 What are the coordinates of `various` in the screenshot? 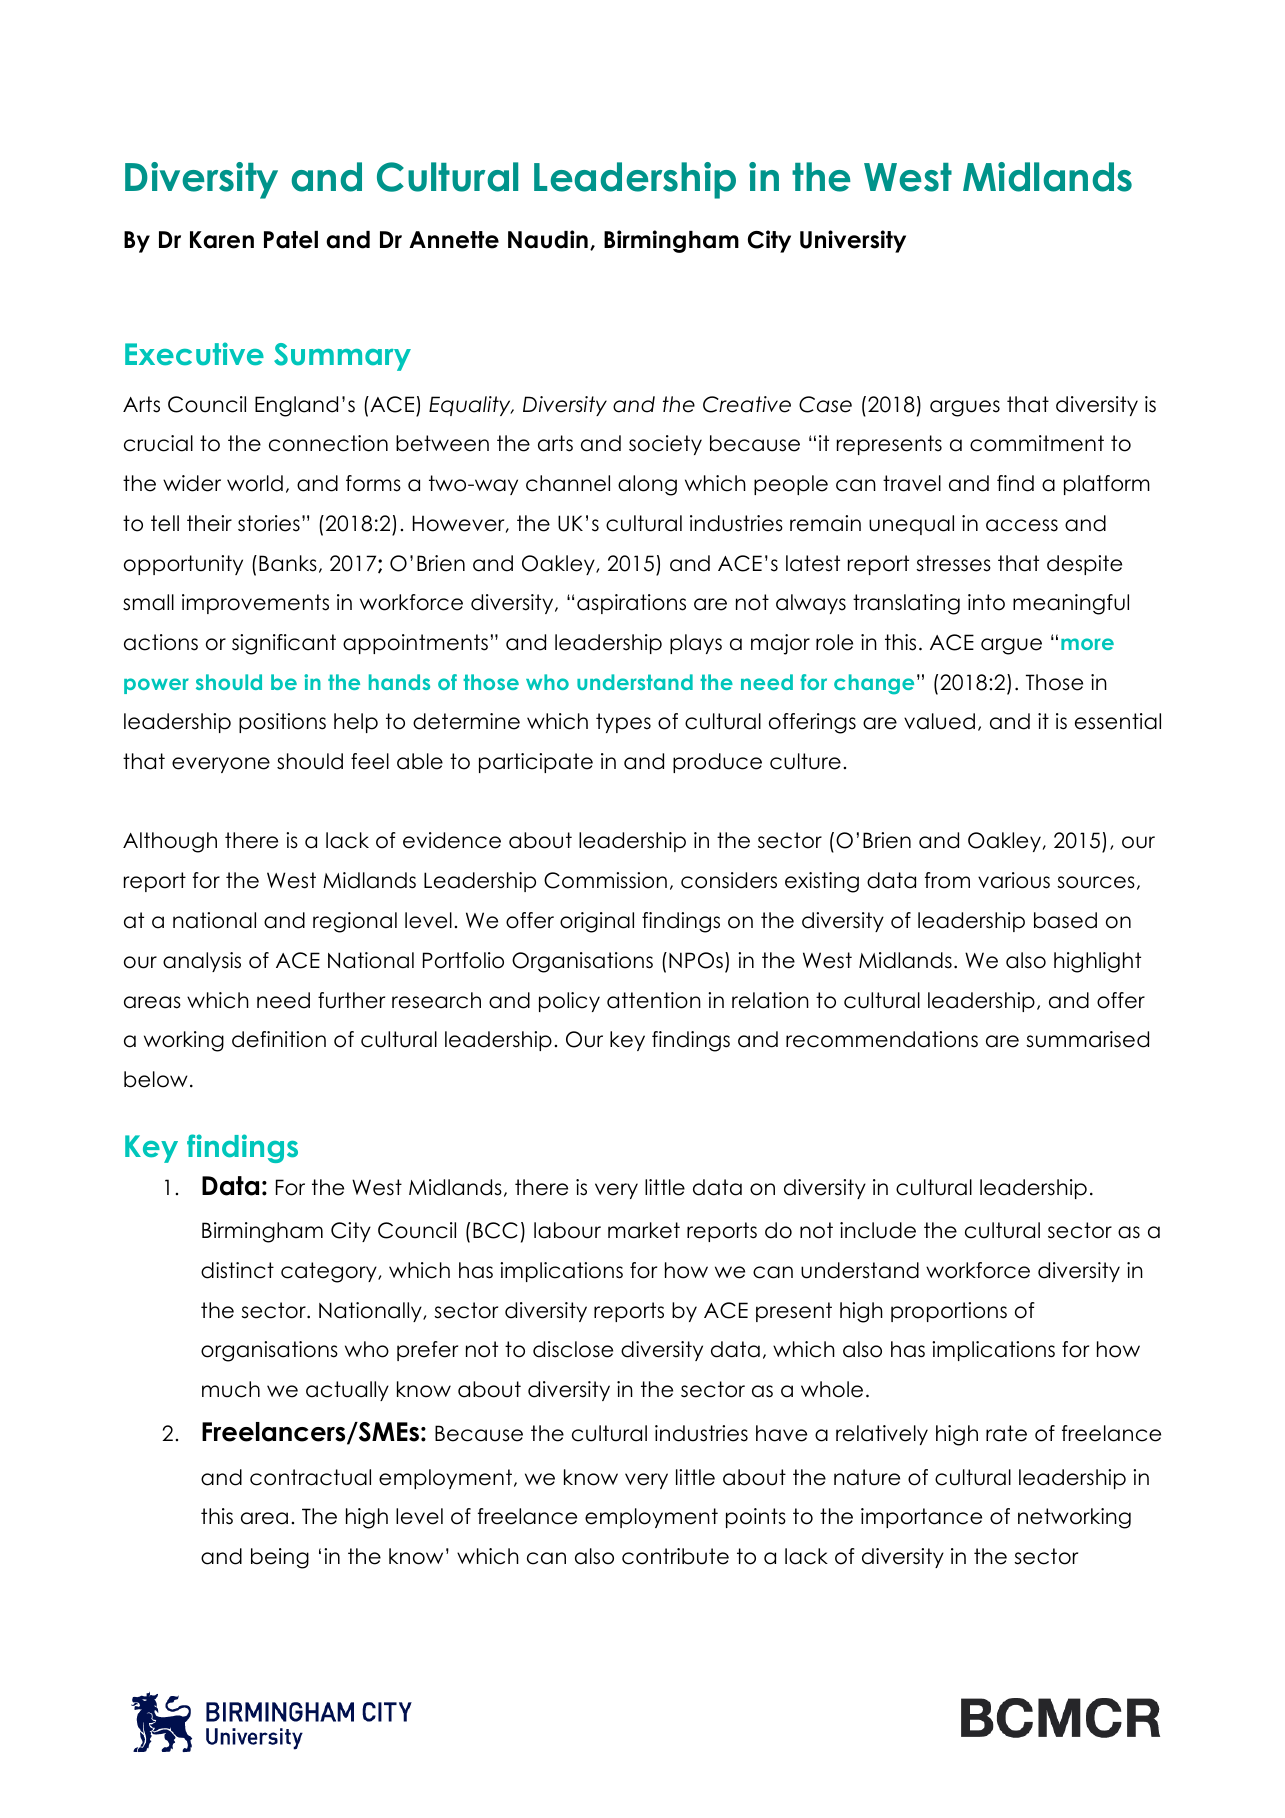 It's located at (1014, 880).
